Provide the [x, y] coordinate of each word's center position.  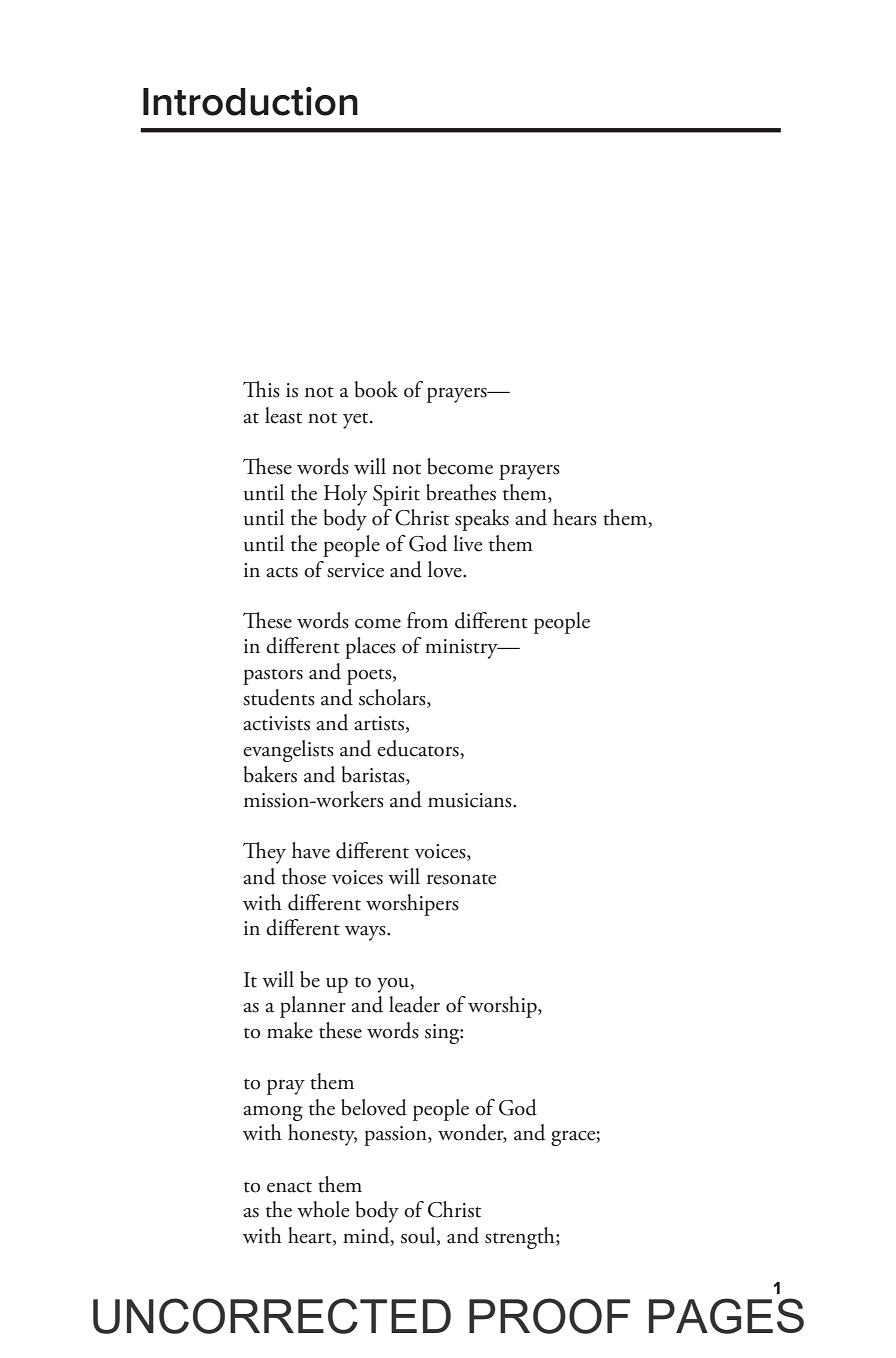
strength [521, 1238]
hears [575, 517]
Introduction [250, 101]
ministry [462, 649]
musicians [471, 800]
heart [311, 1236]
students [279, 697]
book [376, 389]
